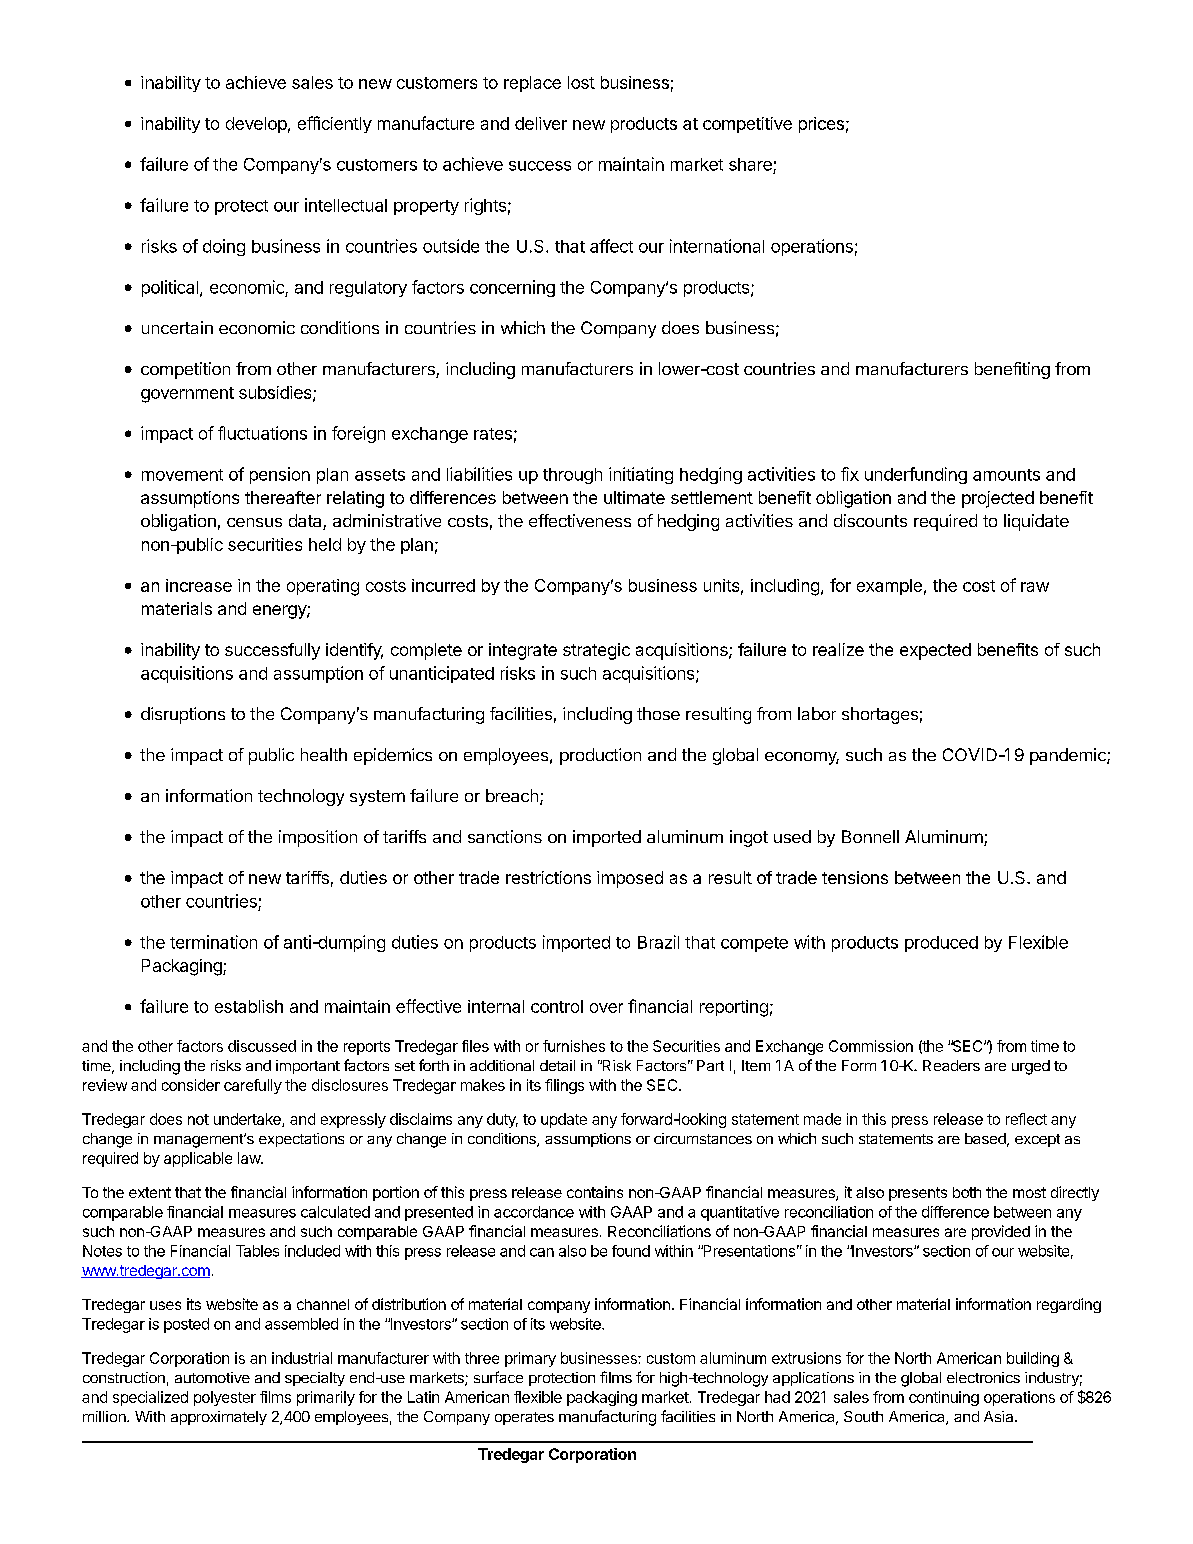  Describe the element at coordinates (530, 1359) in the screenshot. I see `primary` at that location.
